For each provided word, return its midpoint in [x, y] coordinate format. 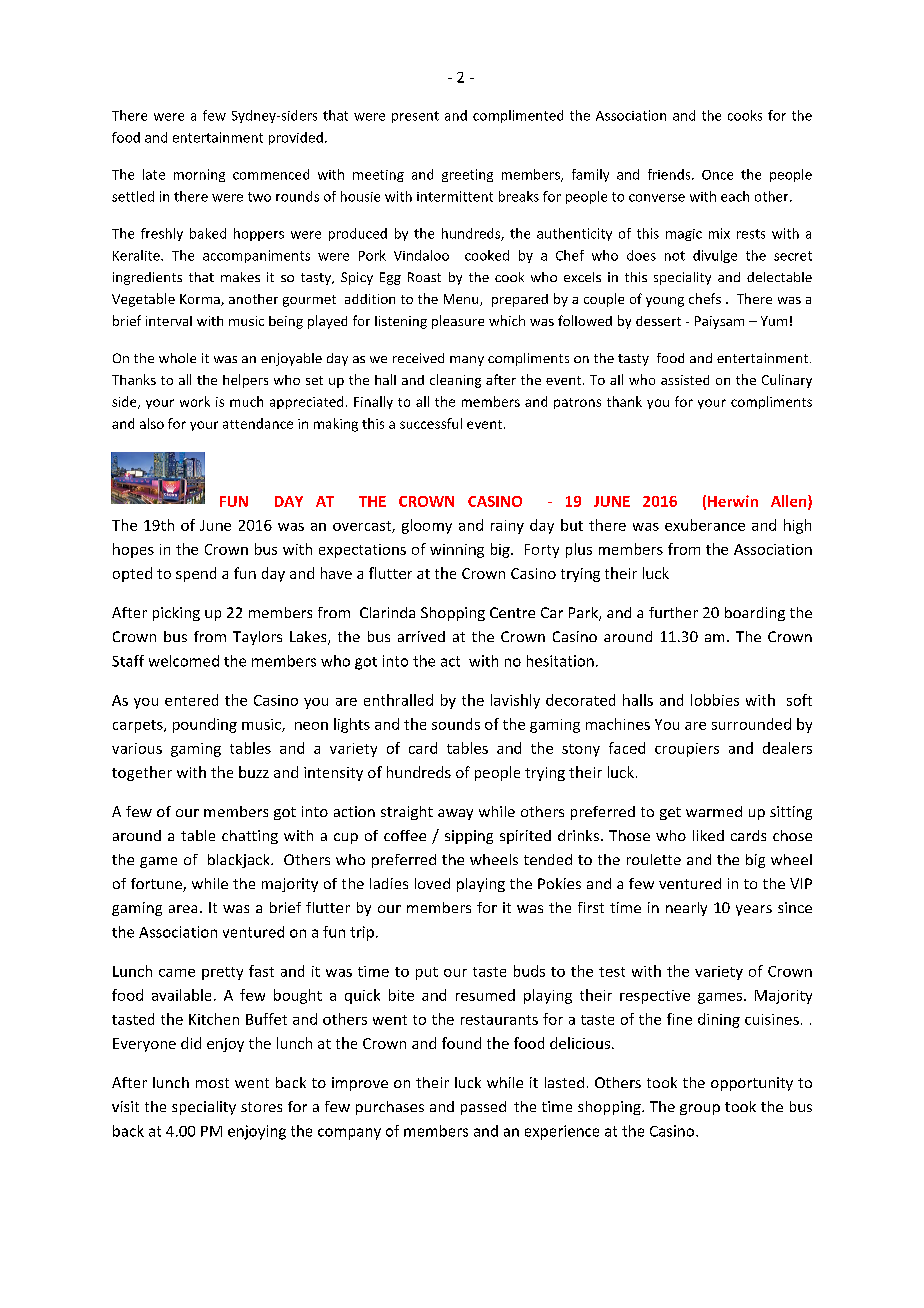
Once [717, 175]
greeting [467, 175]
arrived [421, 636]
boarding [755, 614]
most [212, 1083]
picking [176, 614]
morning [199, 175]
